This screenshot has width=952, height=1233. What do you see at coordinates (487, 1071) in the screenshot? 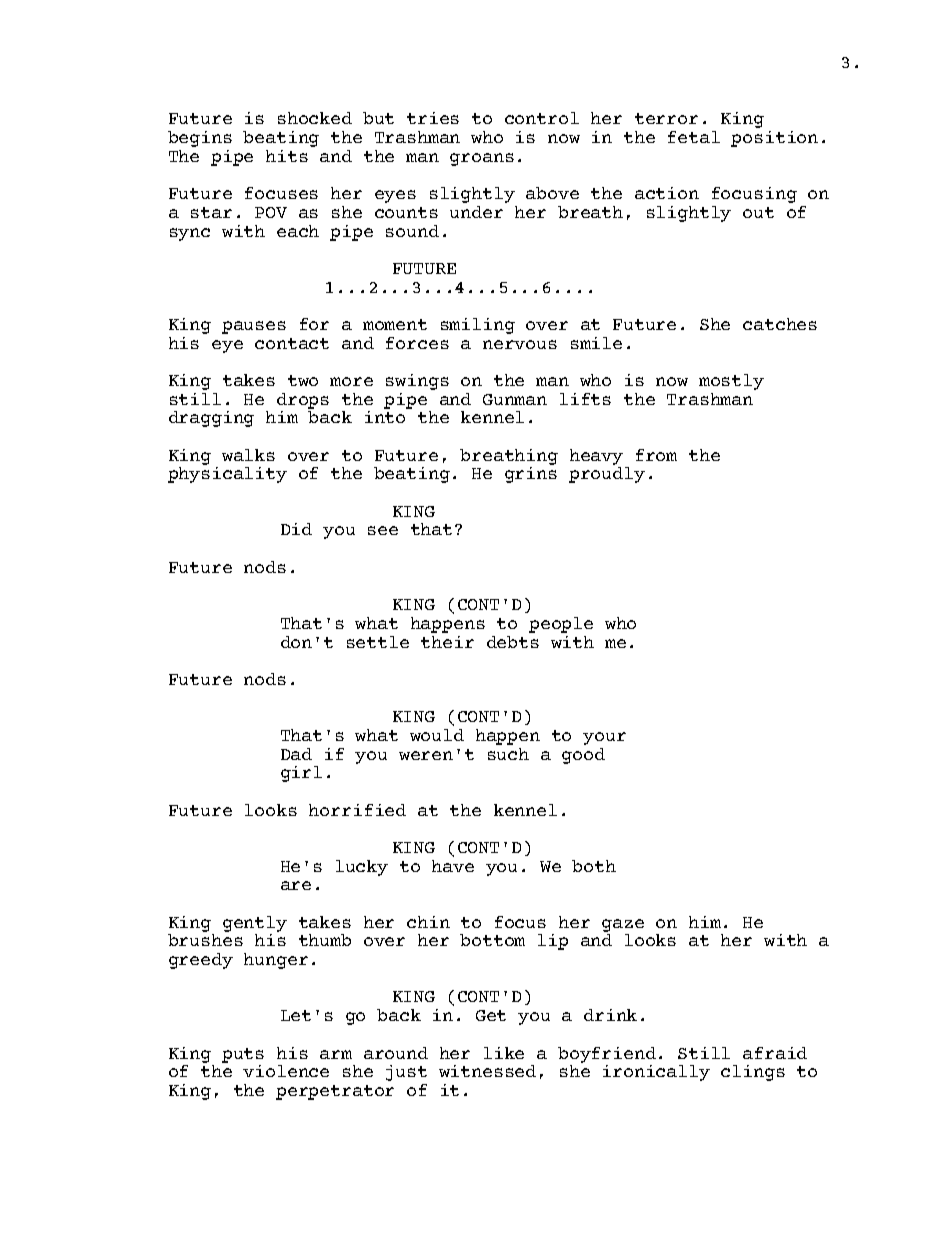
I see `witnessed` at bounding box center [487, 1071].
